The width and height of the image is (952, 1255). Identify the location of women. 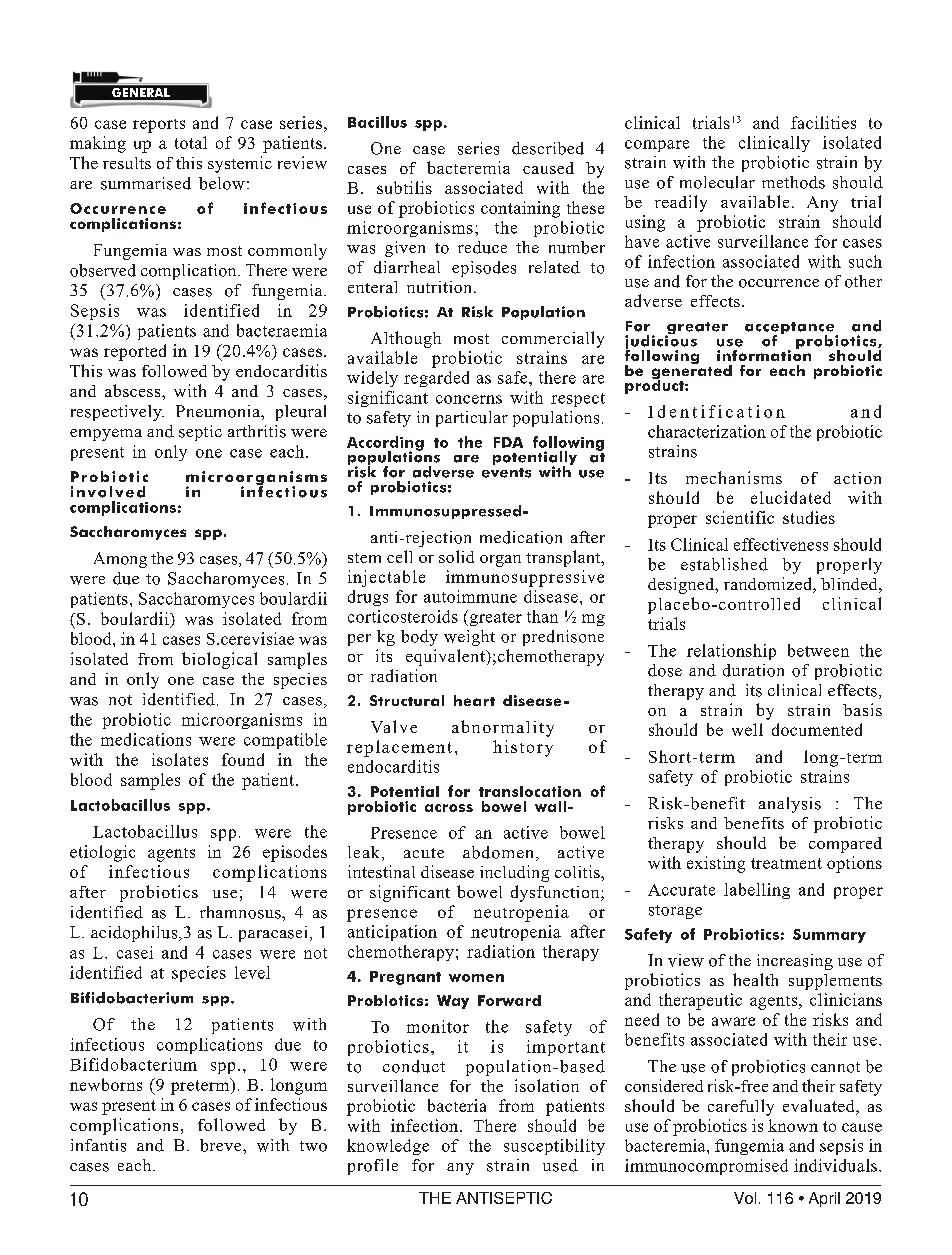
(476, 978).
